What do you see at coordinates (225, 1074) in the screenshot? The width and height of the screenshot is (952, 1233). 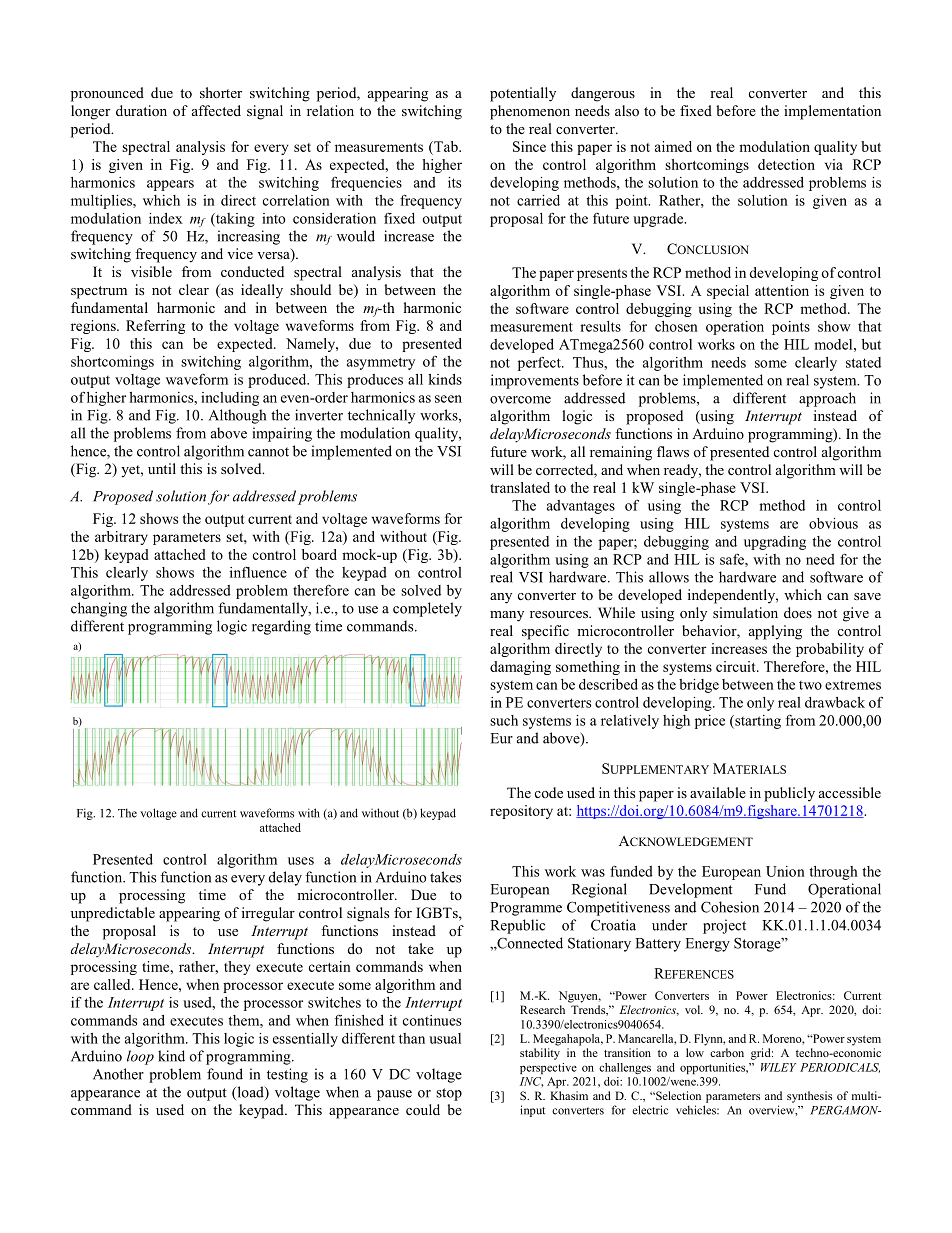 I see `found` at bounding box center [225, 1074].
